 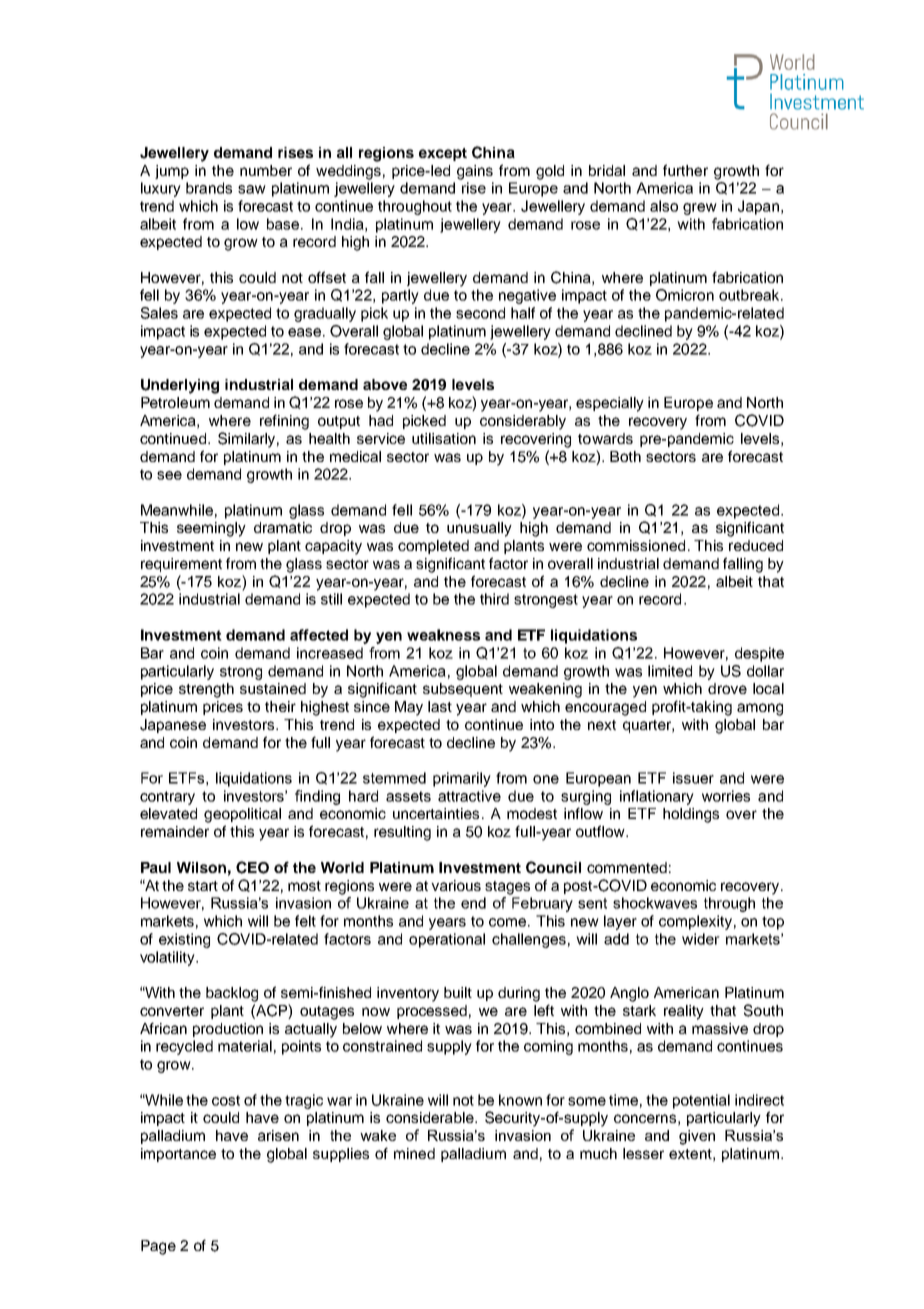 I want to click on further, so click(x=685, y=170).
